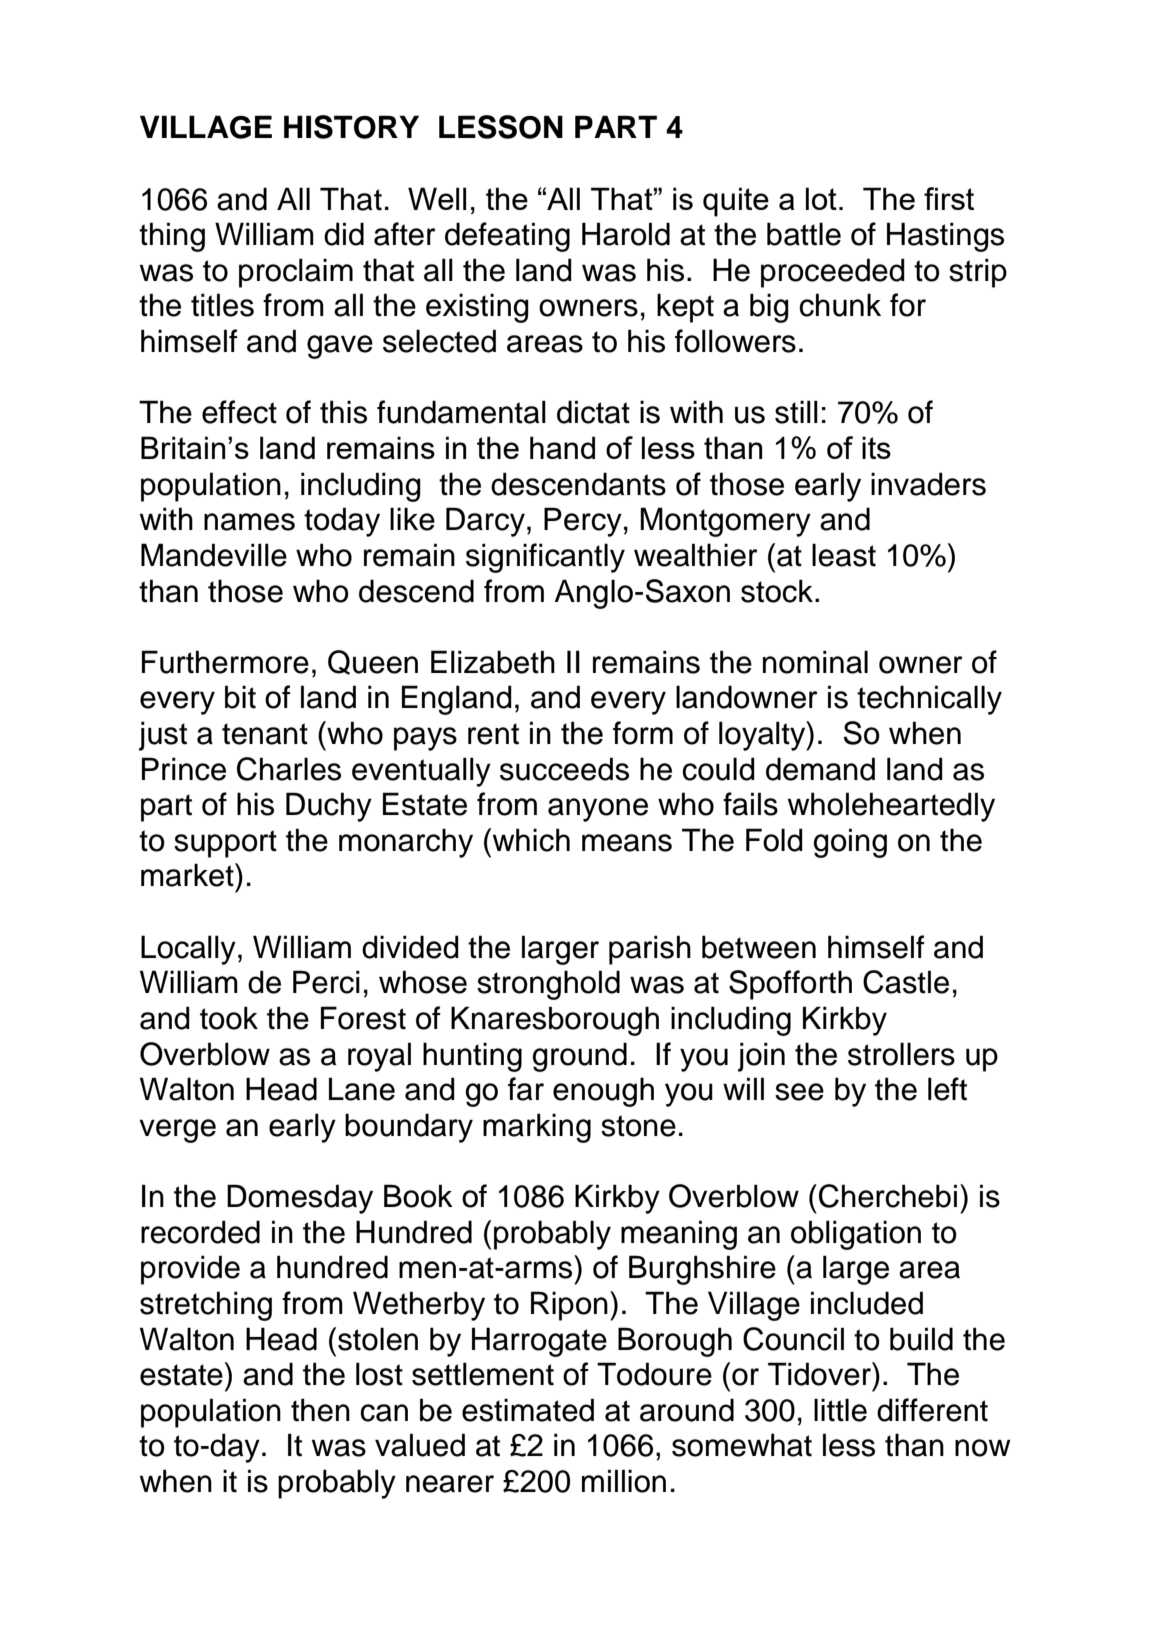  What do you see at coordinates (626, 234) in the page?
I see `Harold` at bounding box center [626, 234].
